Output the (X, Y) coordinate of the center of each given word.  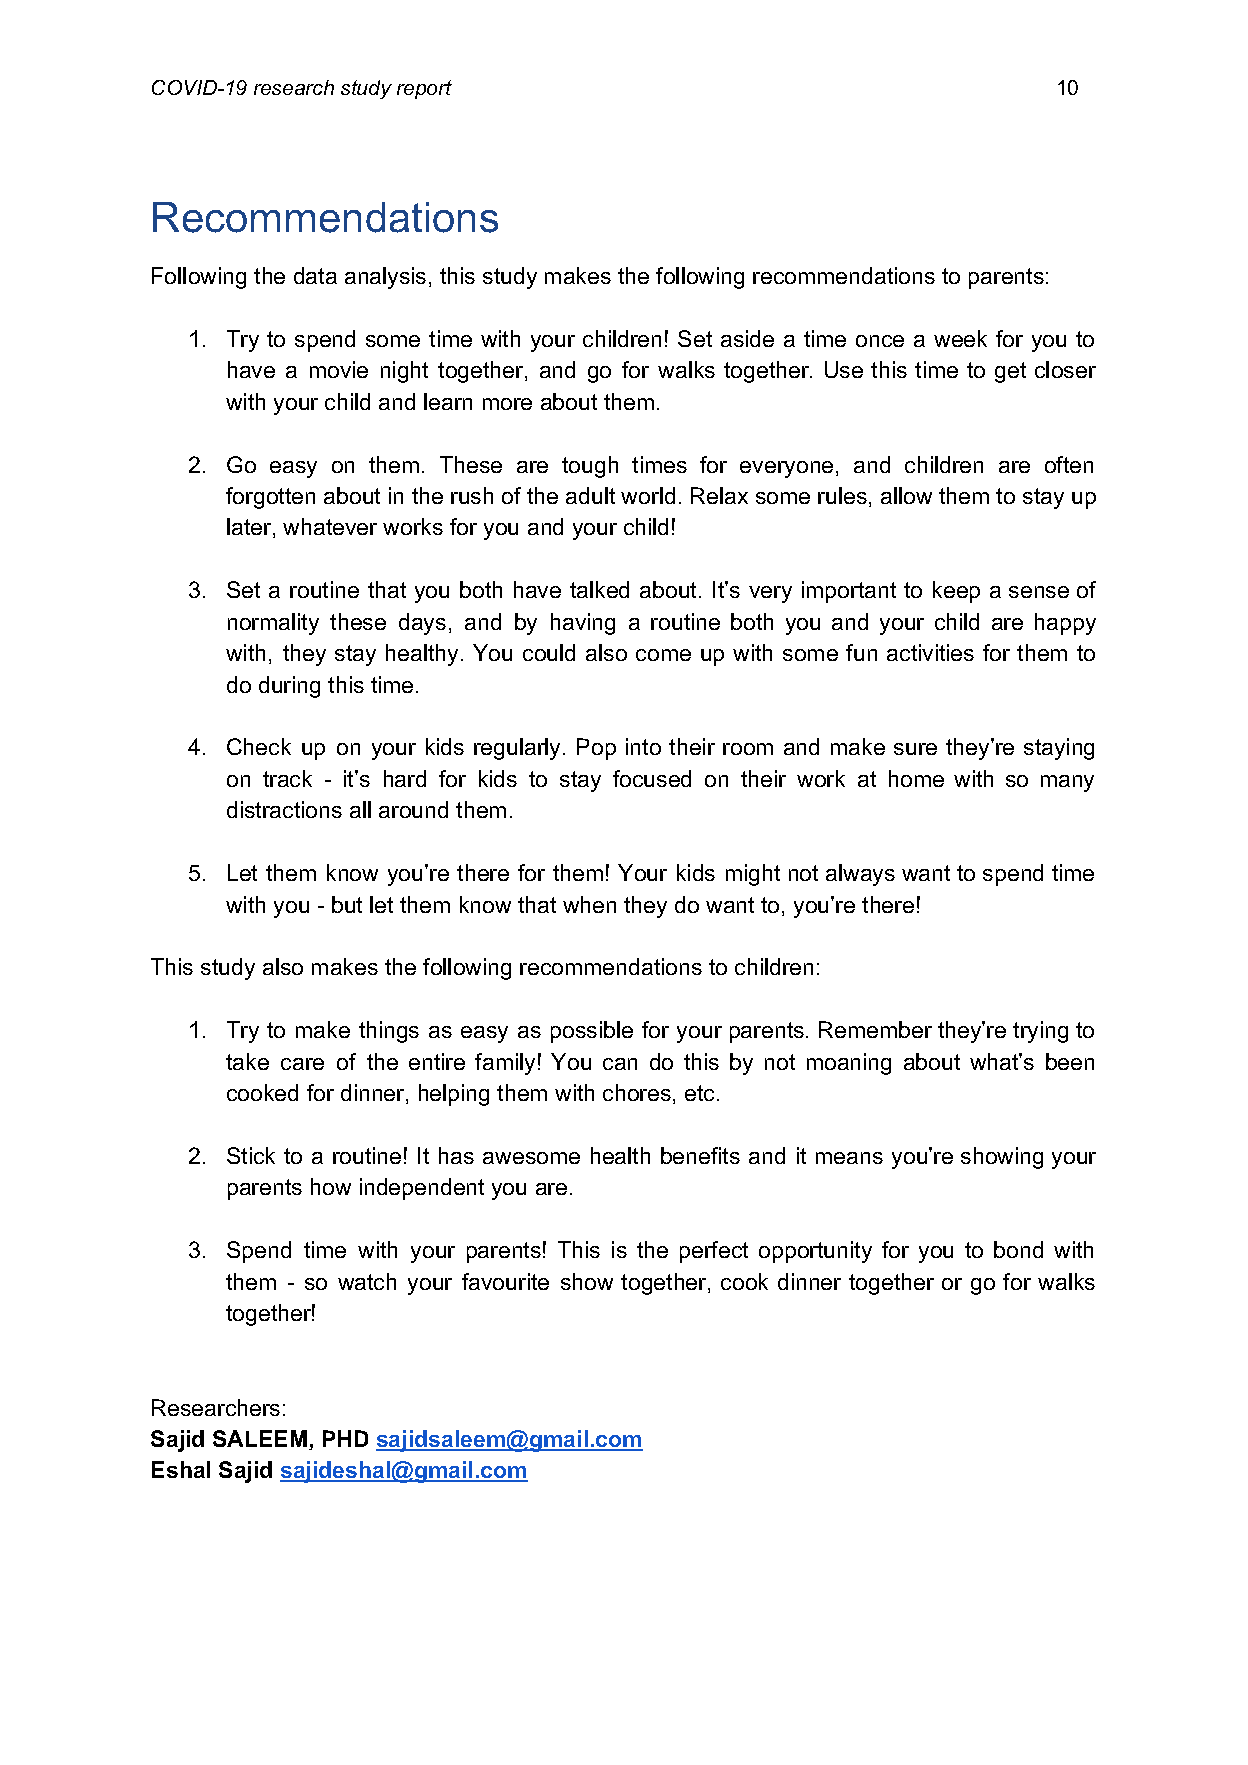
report (424, 89)
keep (956, 592)
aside (747, 338)
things (389, 1032)
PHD (345, 1438)
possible (592, 1032)
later (250, 528)
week (960, 338)
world (648, 495)
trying (1040, 1032)
